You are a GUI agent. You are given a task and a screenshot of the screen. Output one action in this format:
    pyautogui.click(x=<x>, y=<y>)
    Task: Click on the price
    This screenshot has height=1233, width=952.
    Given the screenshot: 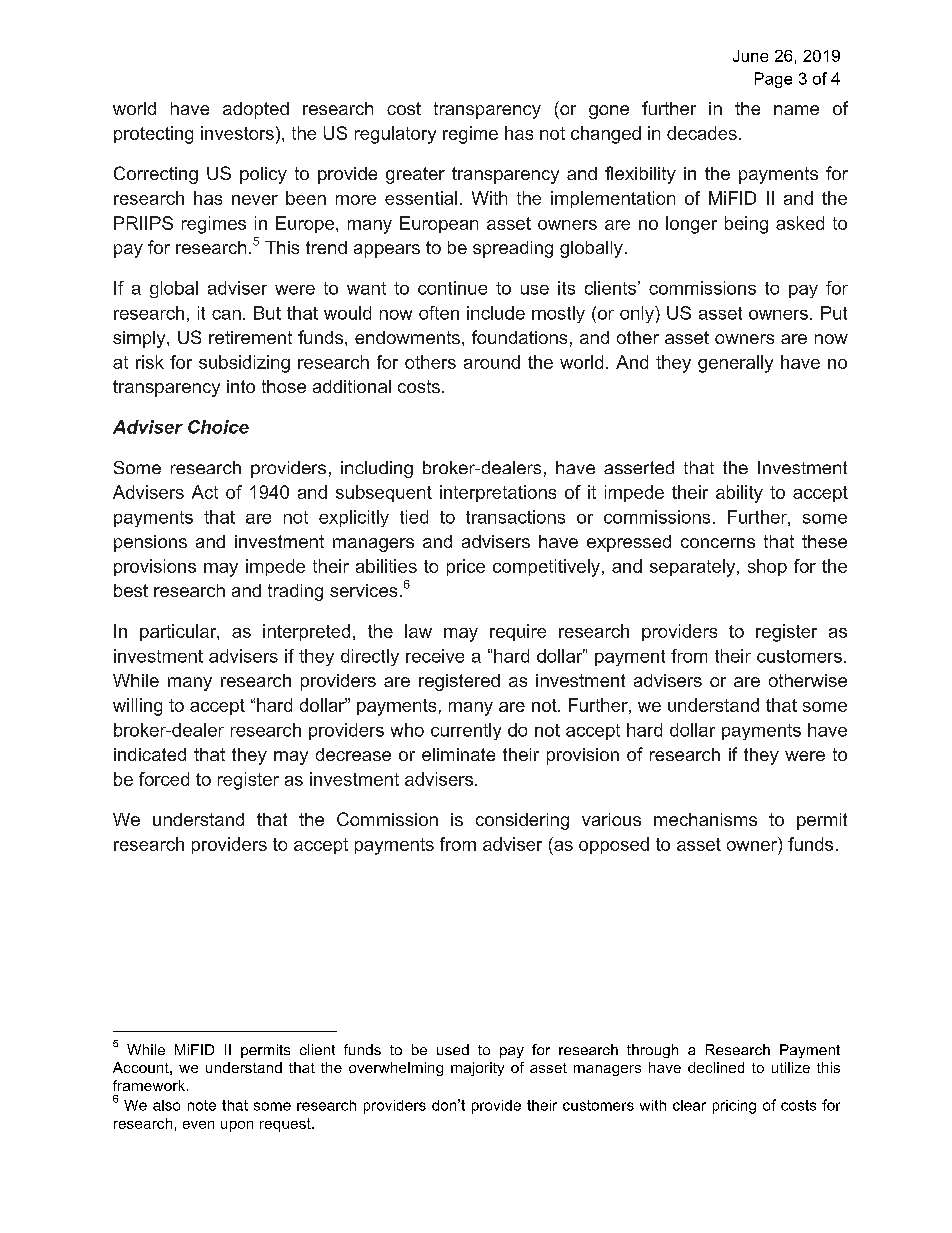 What is the action you would take?
    pyautogui.click(x=466, y=567)
